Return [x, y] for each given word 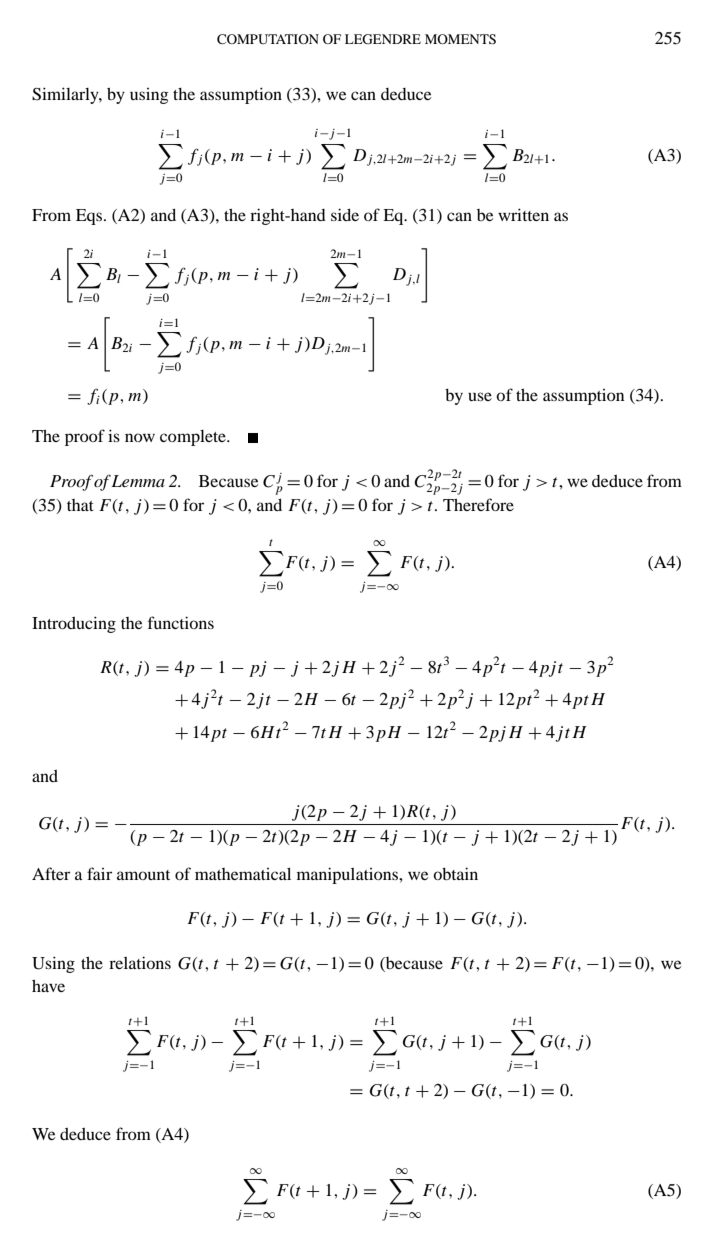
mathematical [243, 873]
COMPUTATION [268, 39]
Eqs [90, 217]
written [523, 214]
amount [143, 875]
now [140, 437]
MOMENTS [460, 39]
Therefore [478, 504]
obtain [455, 873]
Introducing [74, 624]
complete [194, 438]
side [345, 214]
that [80, 505]
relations [140, 962]
